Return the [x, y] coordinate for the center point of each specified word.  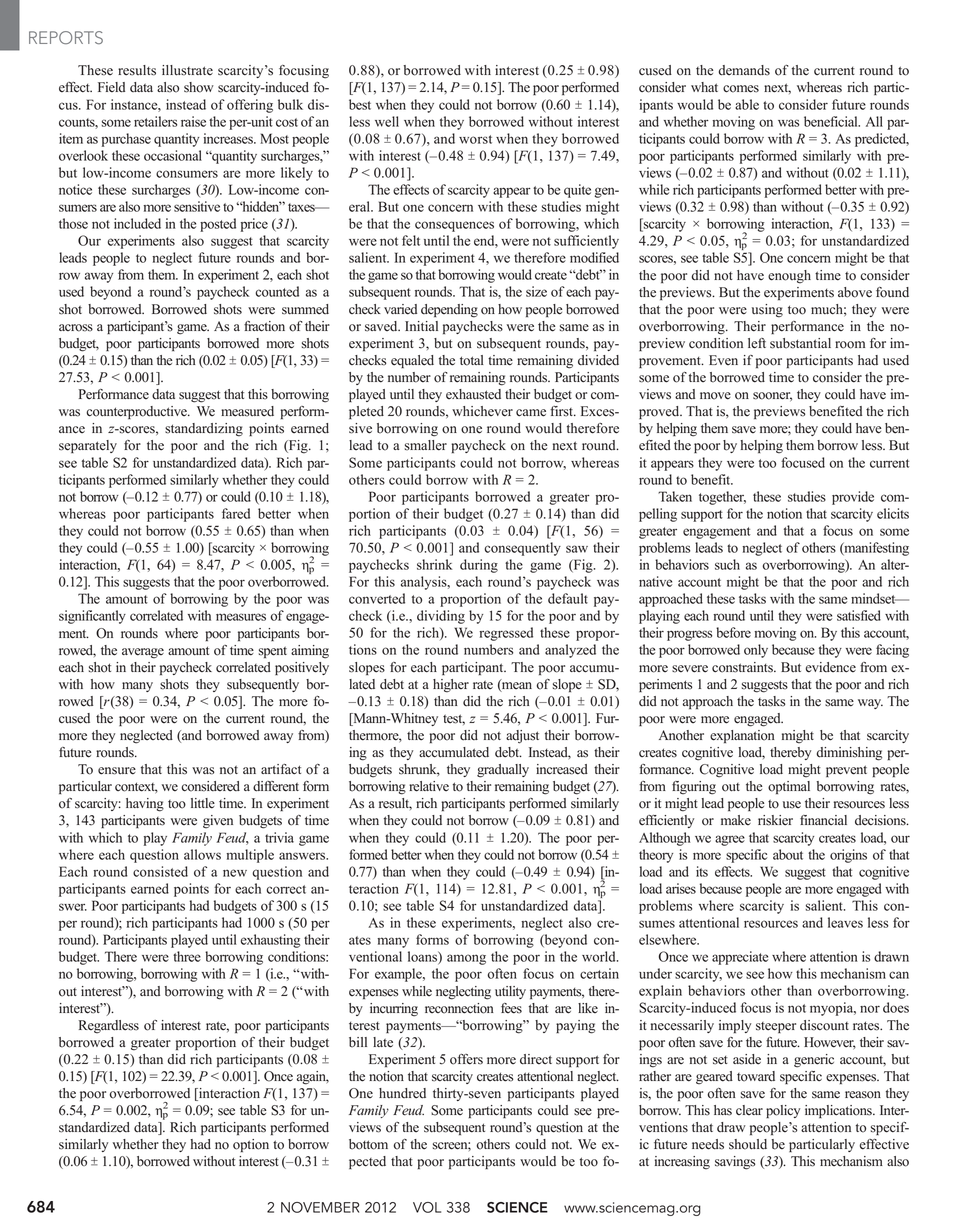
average [143, 653]
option [251, 1145]
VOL [427, 1207]
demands [744, 70]
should [748, 1144]
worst [475, 139]
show [199, 87]
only [756, 651]
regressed [506, 634]
